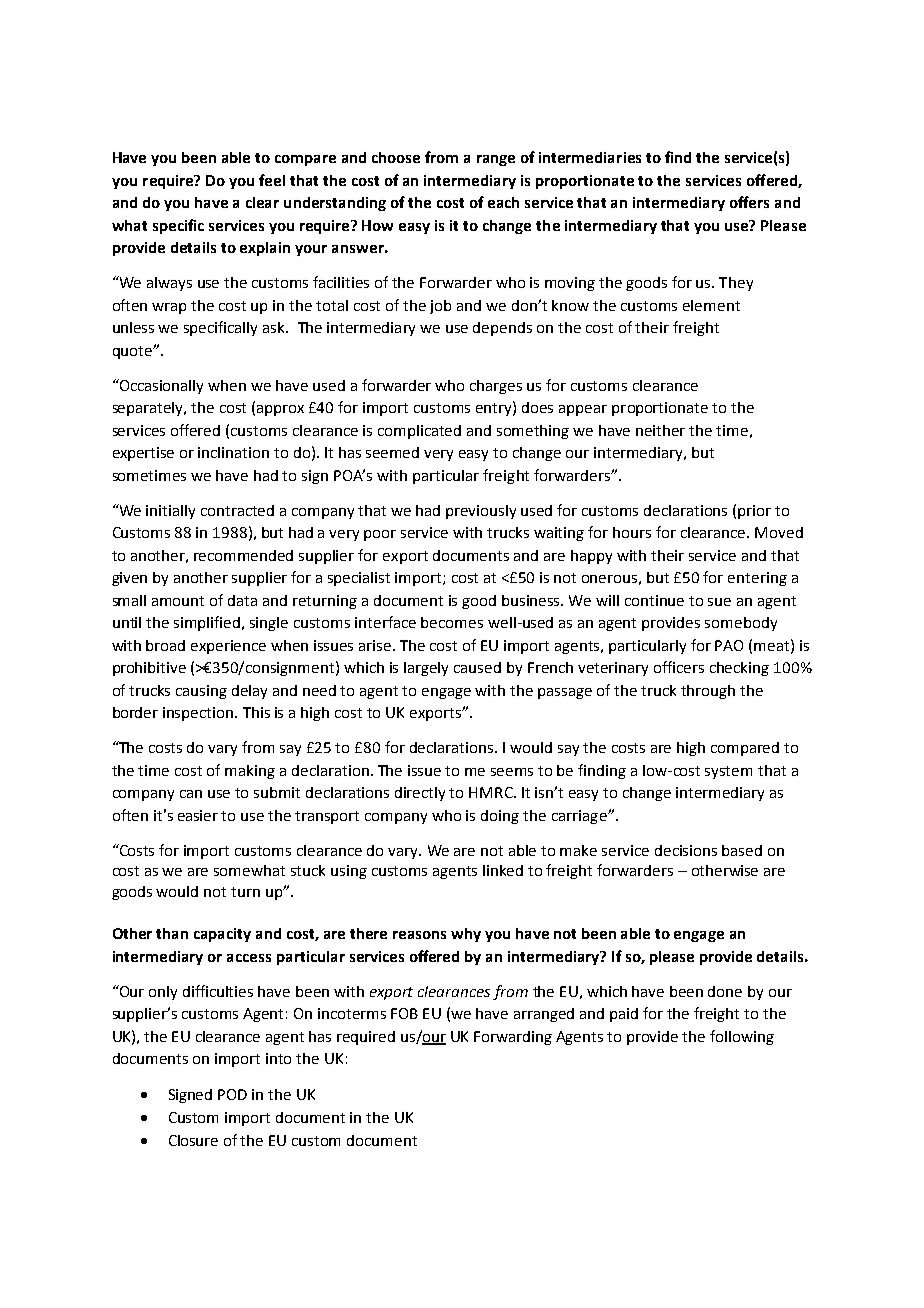  I want to click on Forwarding, so click(513, 1038).
